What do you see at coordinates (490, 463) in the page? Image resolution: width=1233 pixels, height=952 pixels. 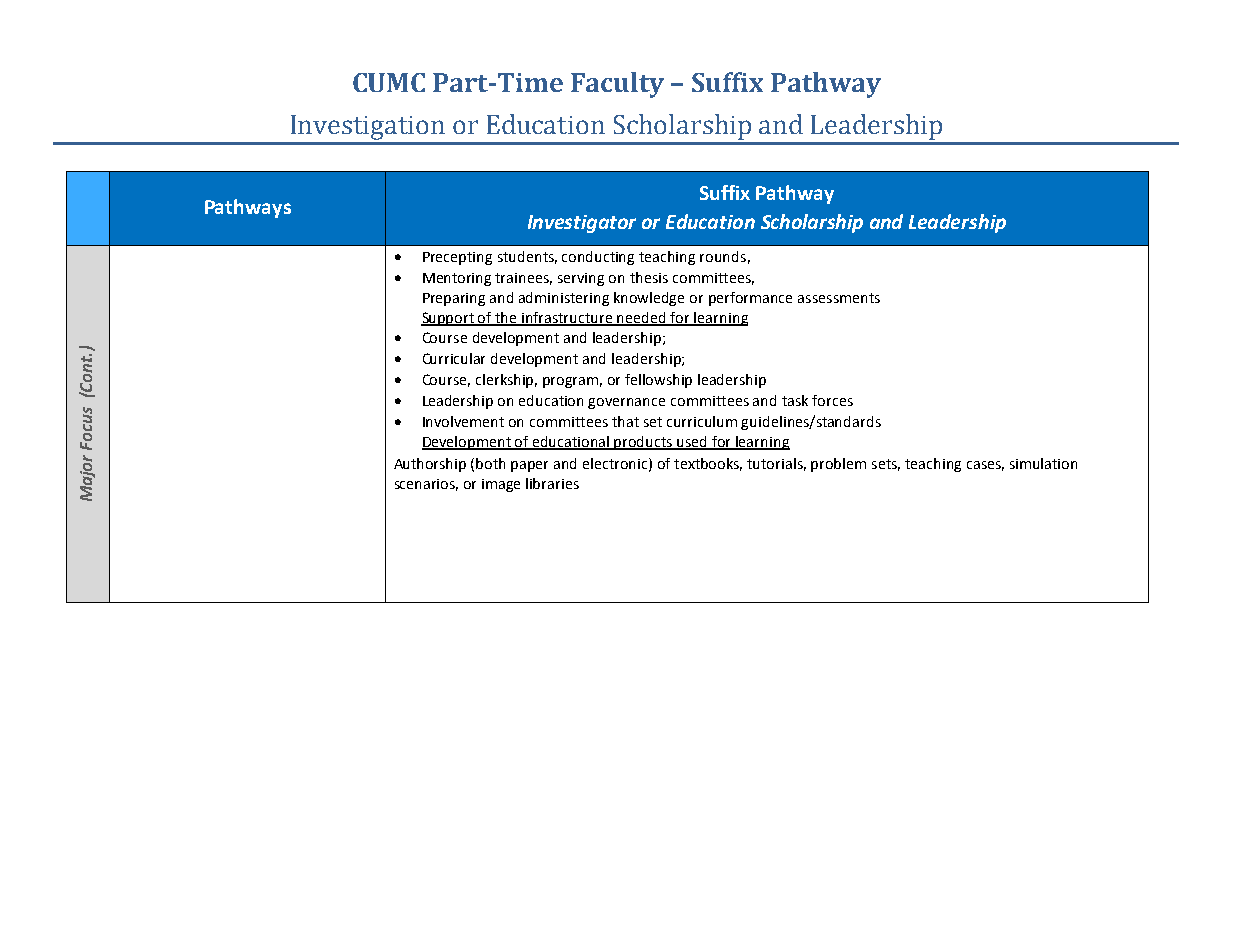 I see `both` at bounding box center [490, 463].
